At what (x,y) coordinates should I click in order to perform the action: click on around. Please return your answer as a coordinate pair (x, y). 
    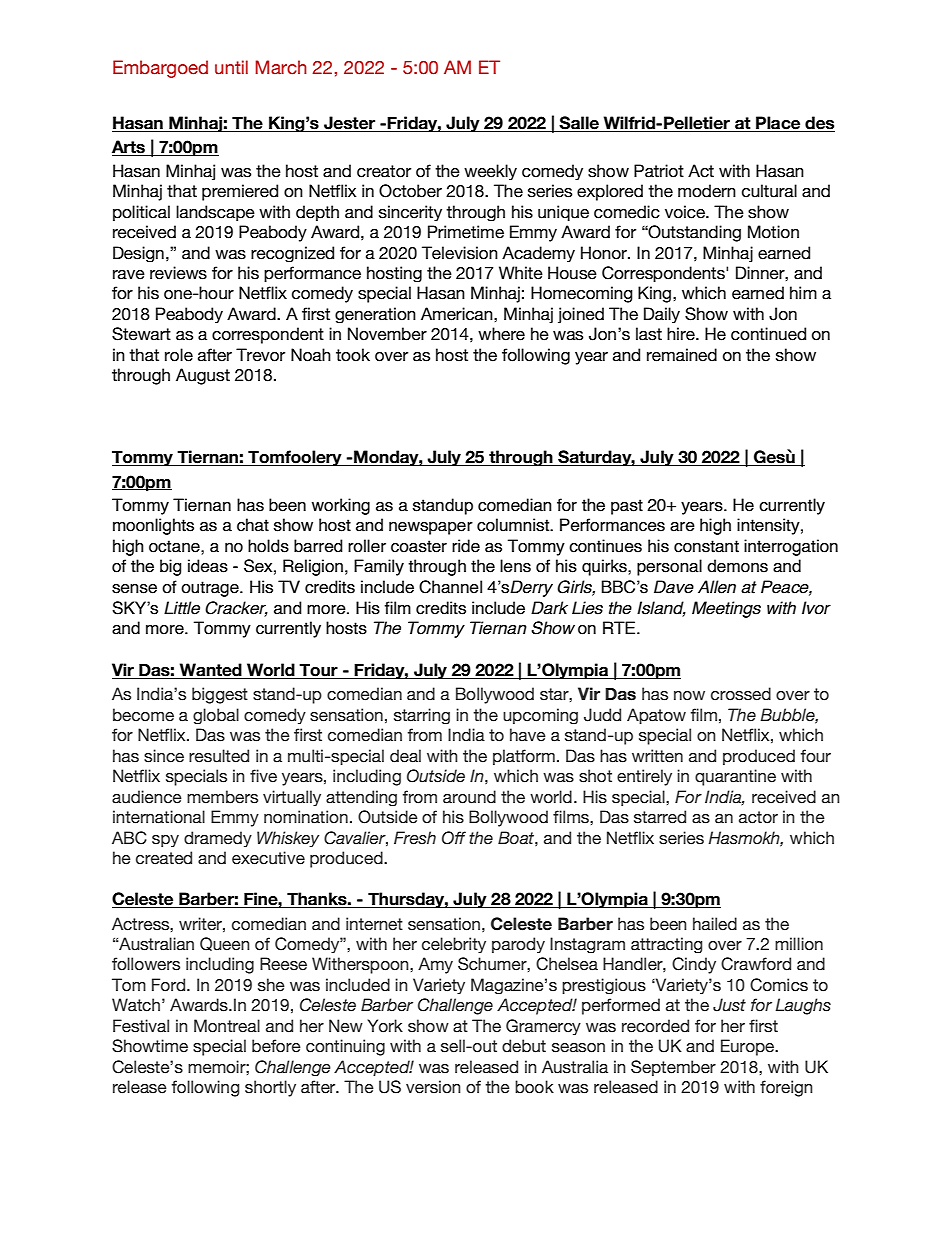
    Looking at the image, I should click on (469, 797).
